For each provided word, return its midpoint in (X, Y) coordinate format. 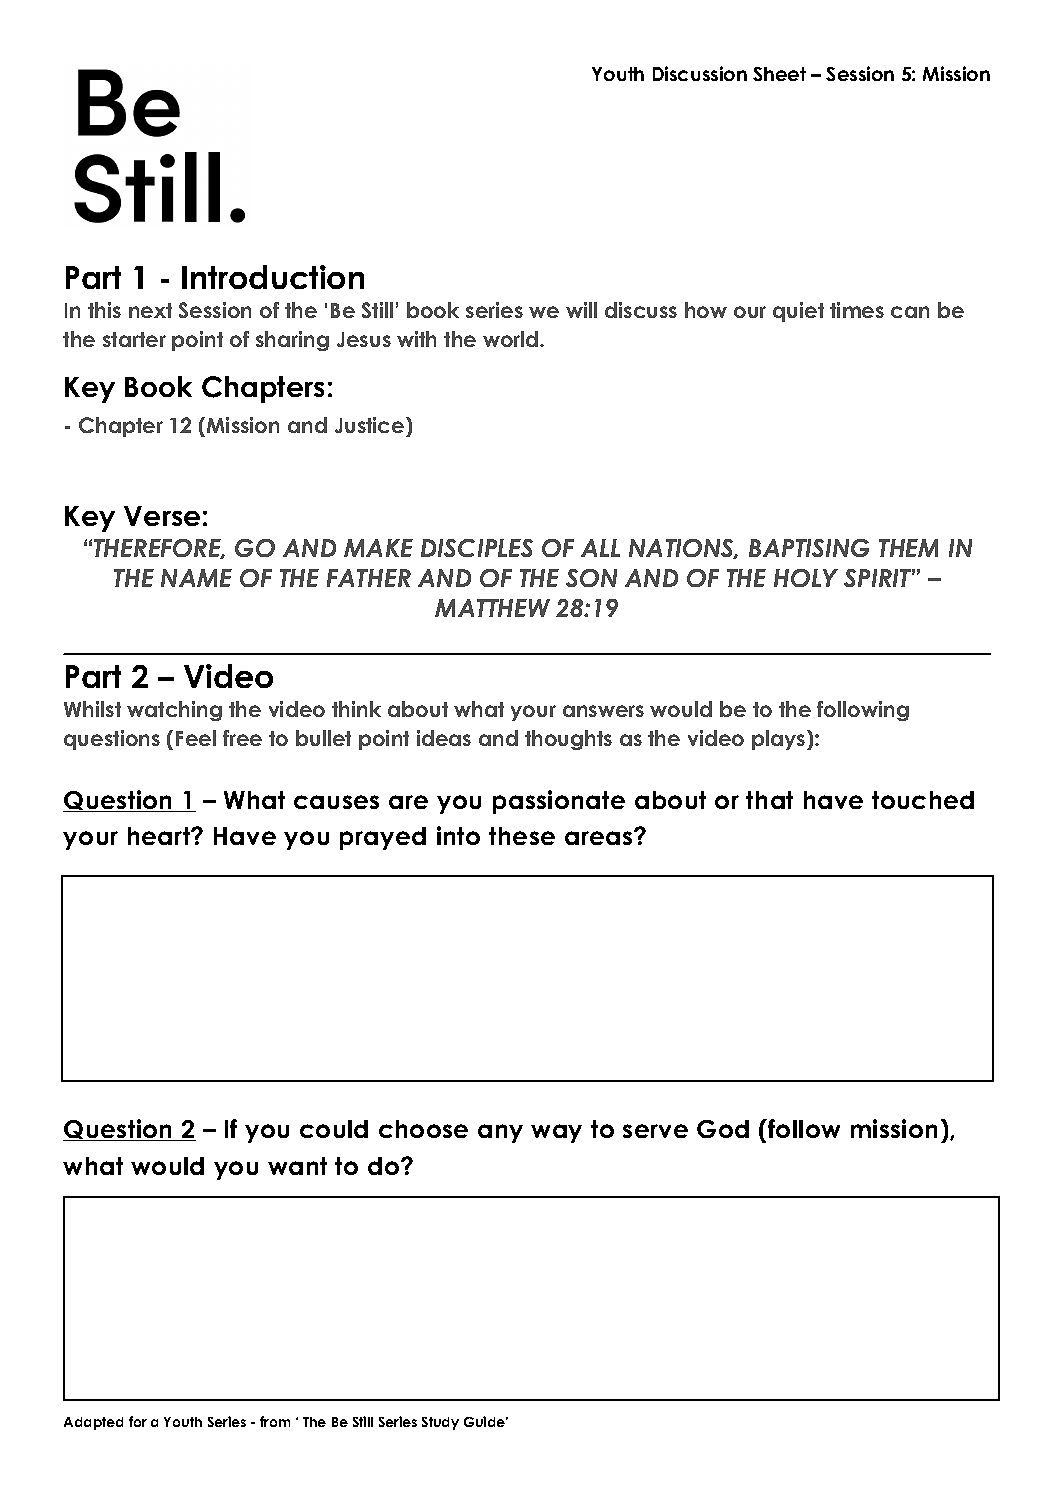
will (581, 310)
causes (336, 802)
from (275, 1421)
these (522, 836)
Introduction (273, 277)
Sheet (779, 74)
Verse (162, 516)
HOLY (806, 578)
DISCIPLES (477, 548)
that (769, 800)
